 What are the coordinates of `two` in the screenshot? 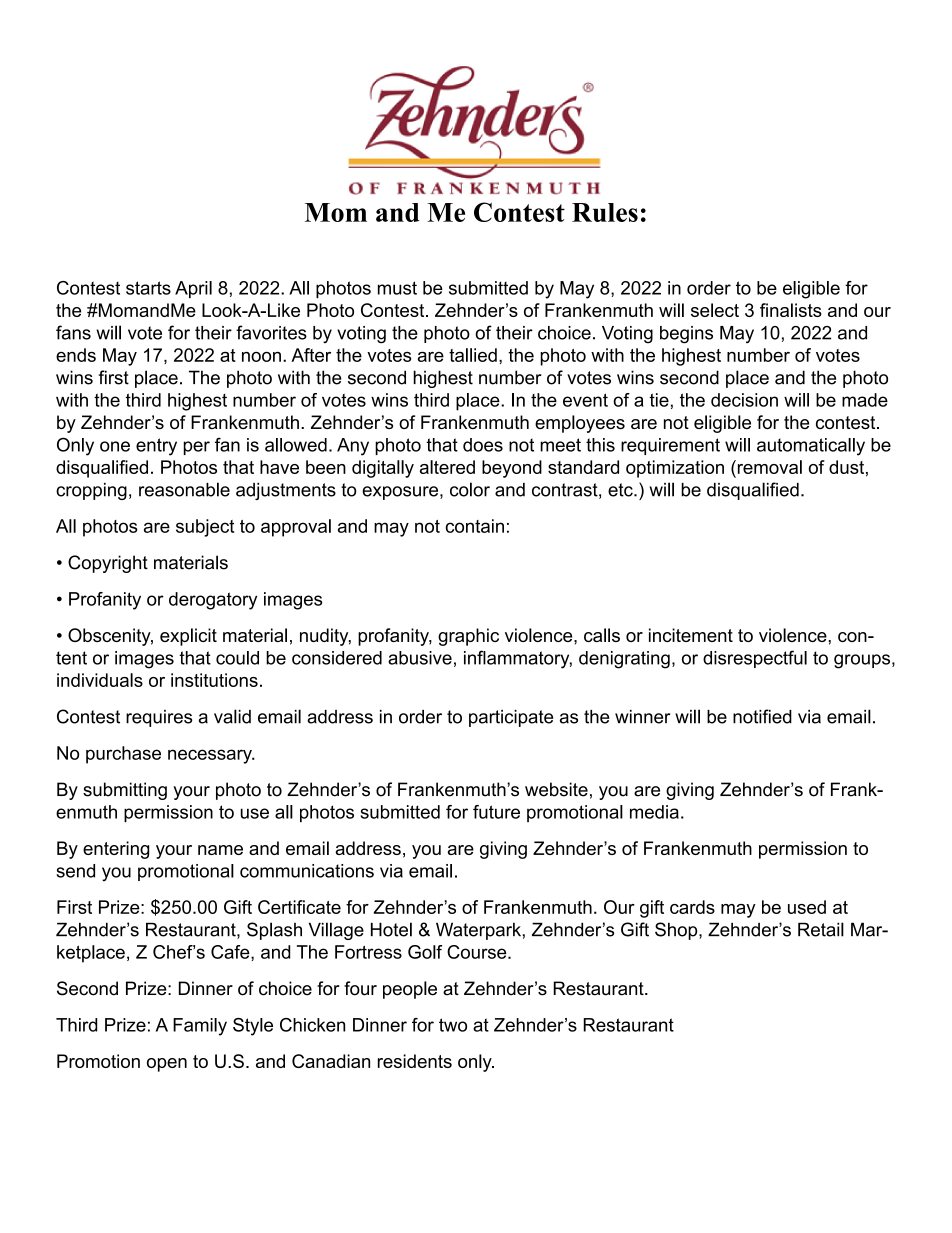 It's located at (453, 1025).
